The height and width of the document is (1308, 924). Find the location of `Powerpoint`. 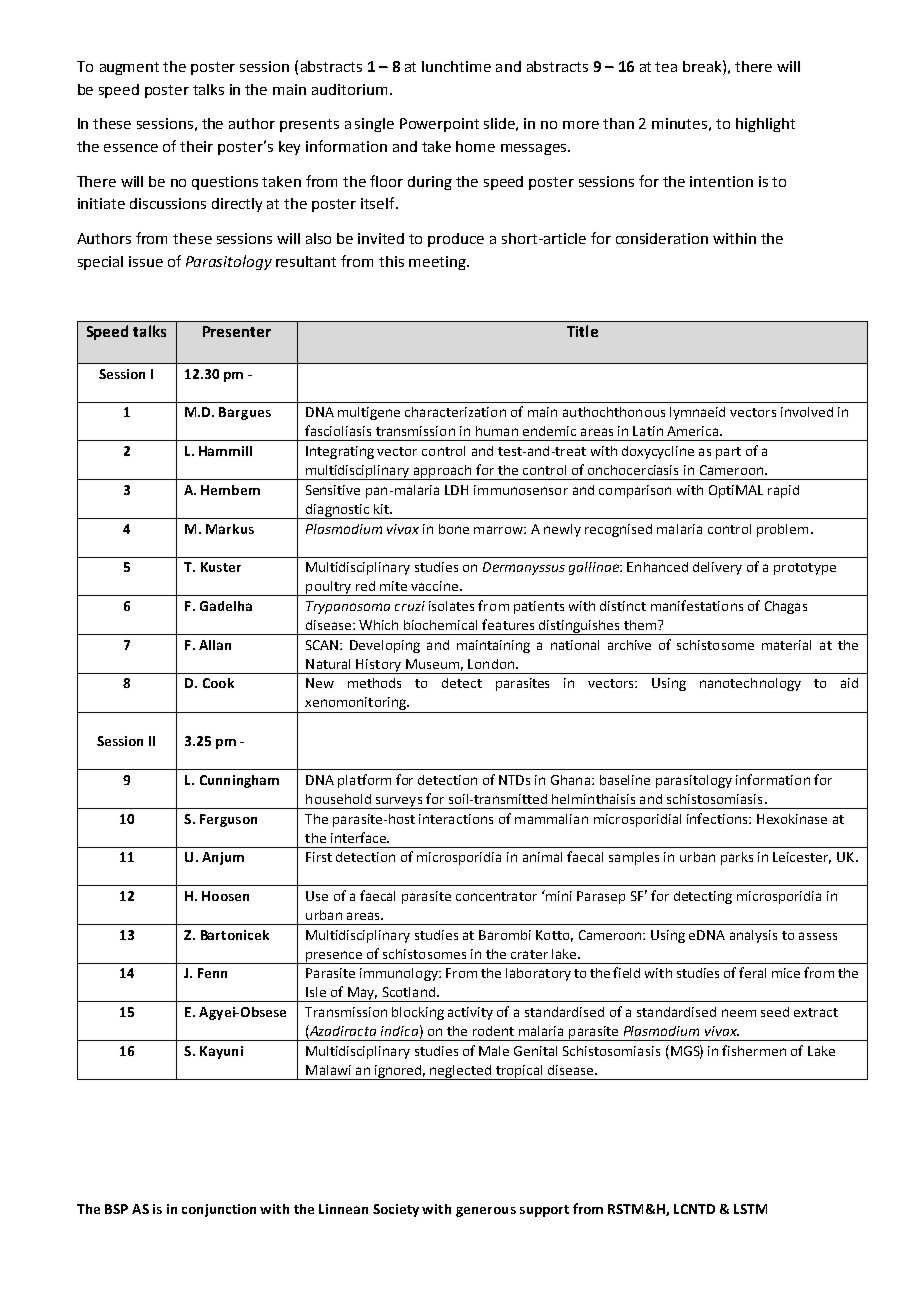

Powerpoint is located at coordinates (439, 125).
